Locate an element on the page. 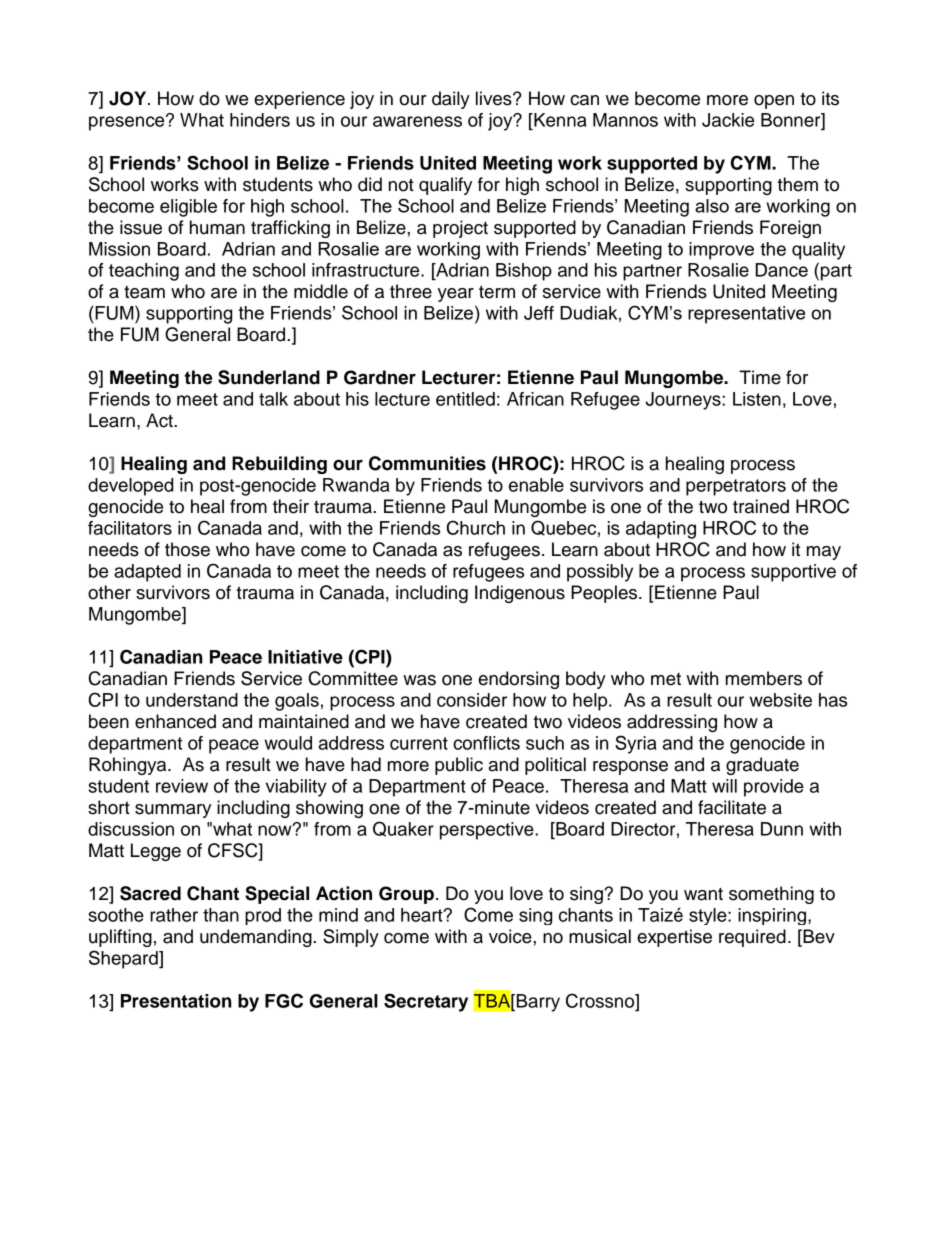 The width and height of the page is (952, 1233). daily is located at coordinates (451, 100).
